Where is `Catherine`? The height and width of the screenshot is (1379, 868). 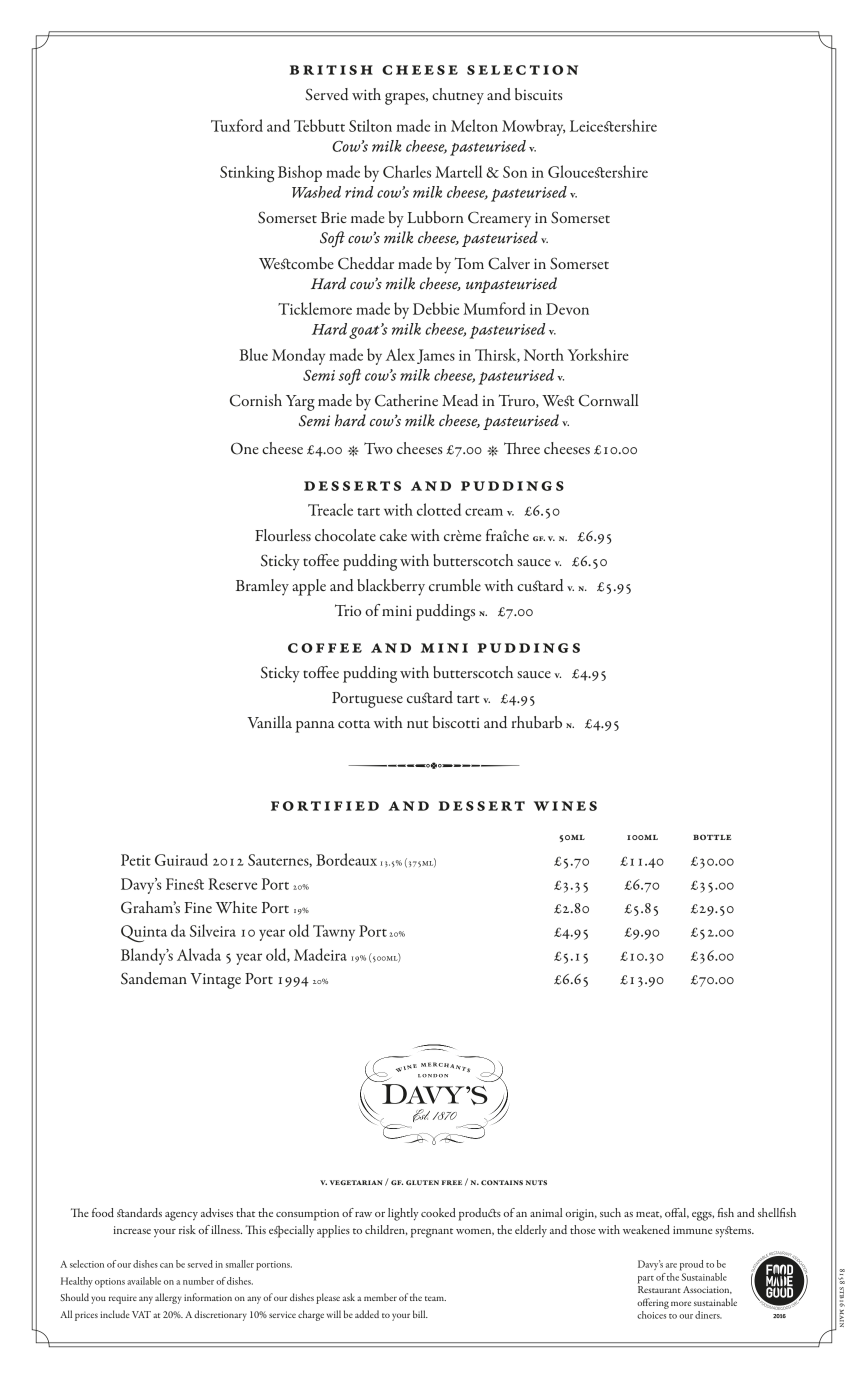 Catherine is located at coordinates (406, 400).
